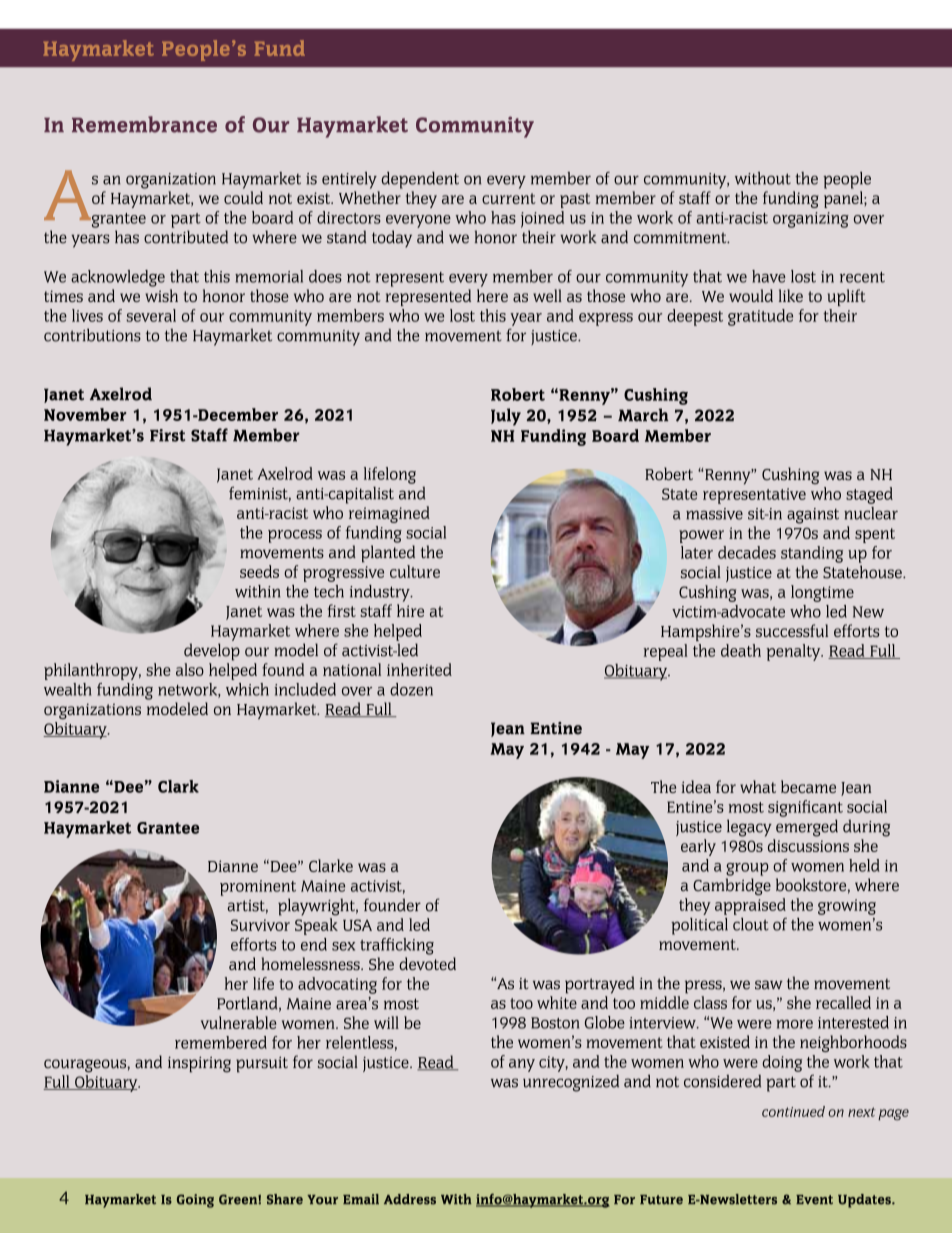  Describe the element at coordinates (260, 925) in the screenshot. I see `Survivor` at that location.
